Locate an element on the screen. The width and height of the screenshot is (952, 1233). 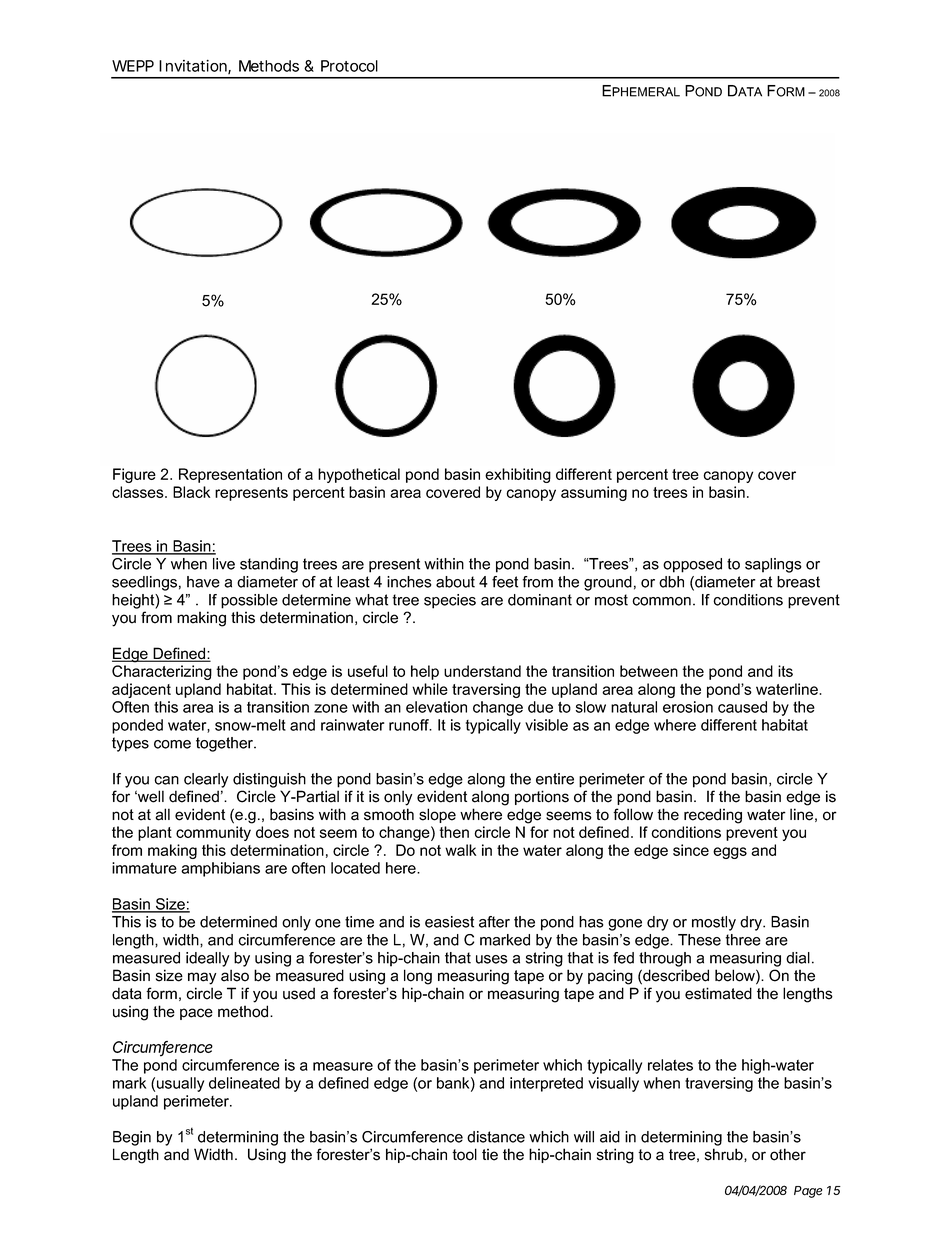
receding is located at coordinates (713, 816).
